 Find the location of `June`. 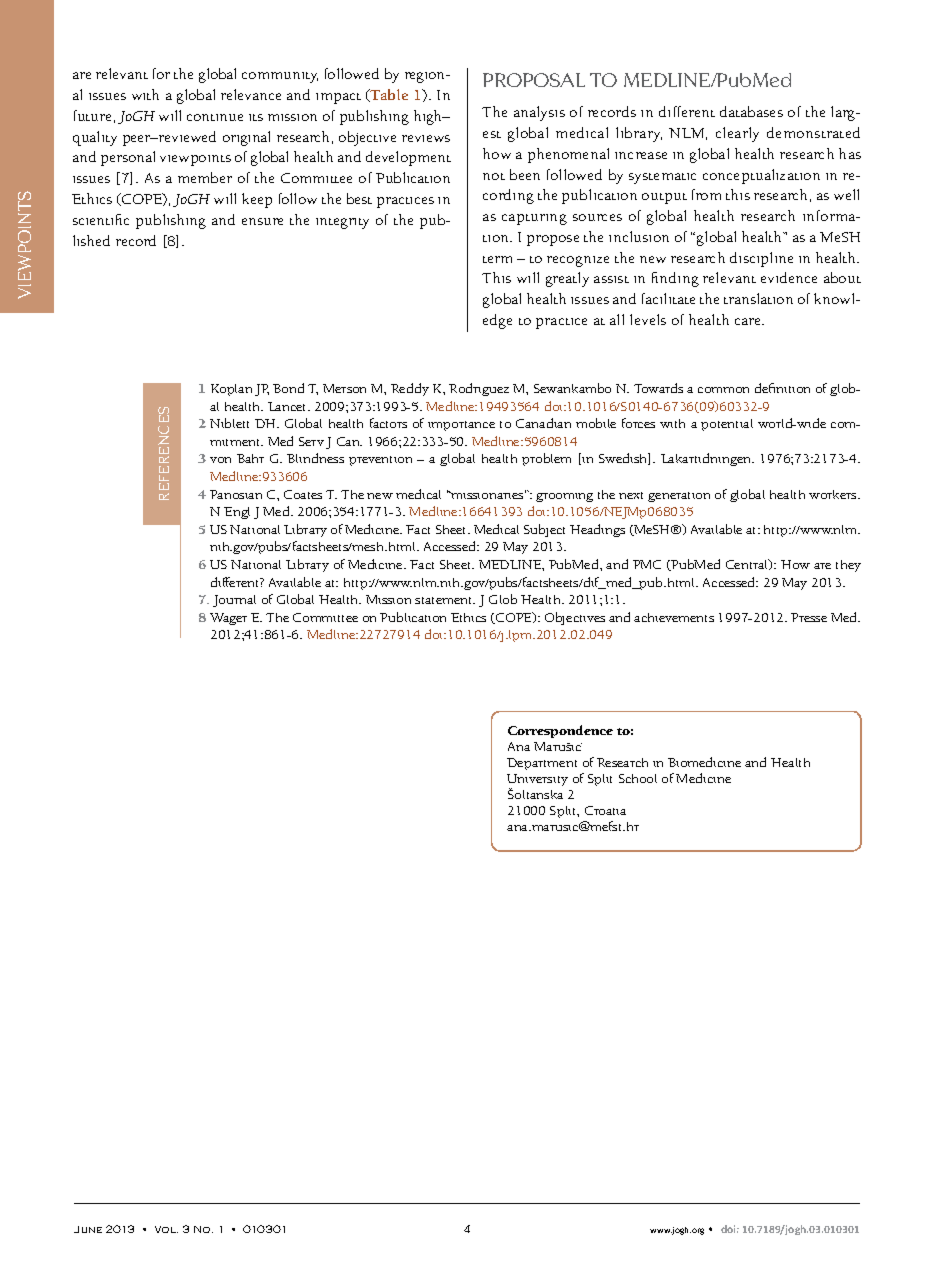

June is located at coordinates (88, 1229).
